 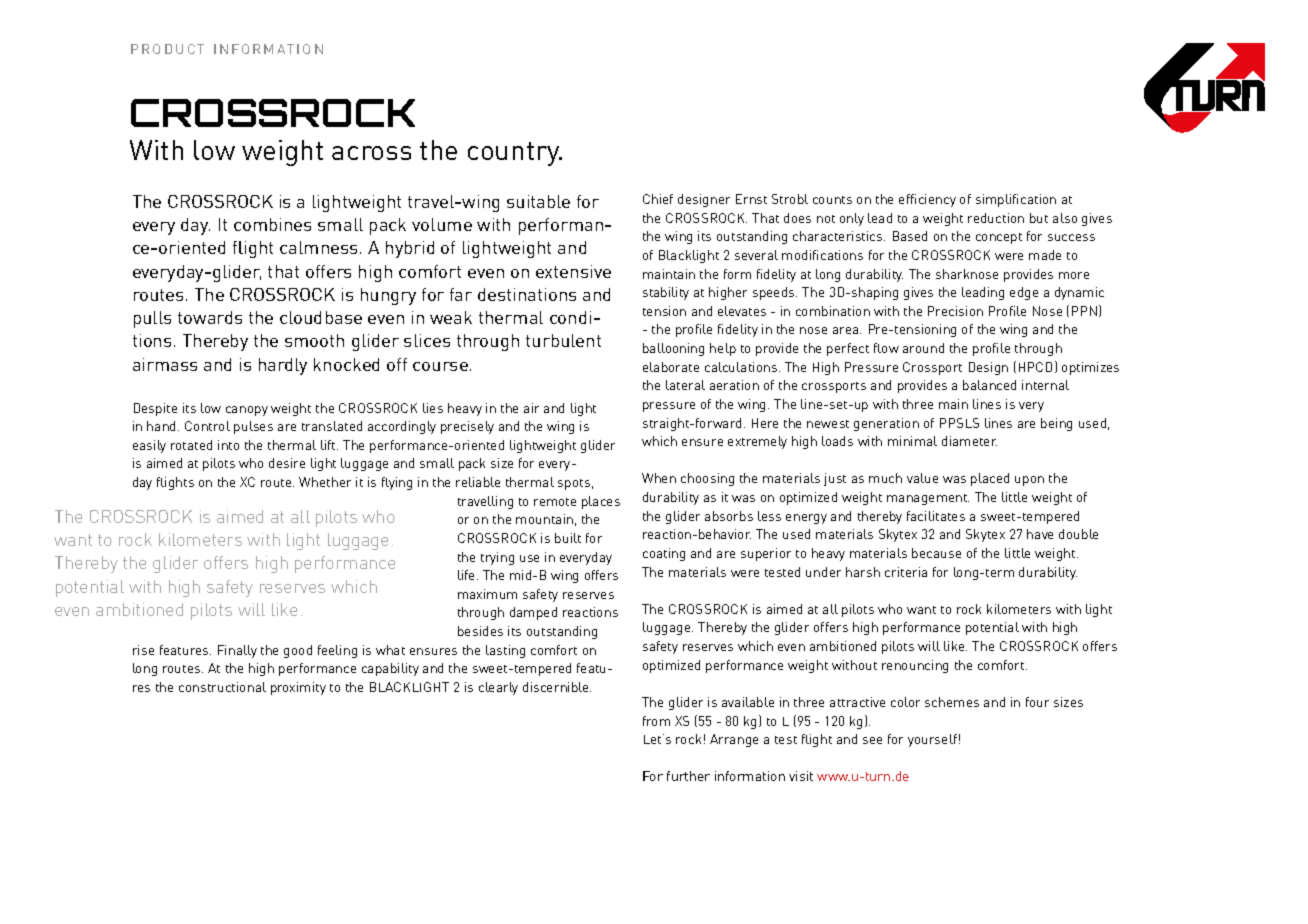 What do you see at coordinates (468, 575) in the image?
I see `life` at bounding box center [468, 575].
